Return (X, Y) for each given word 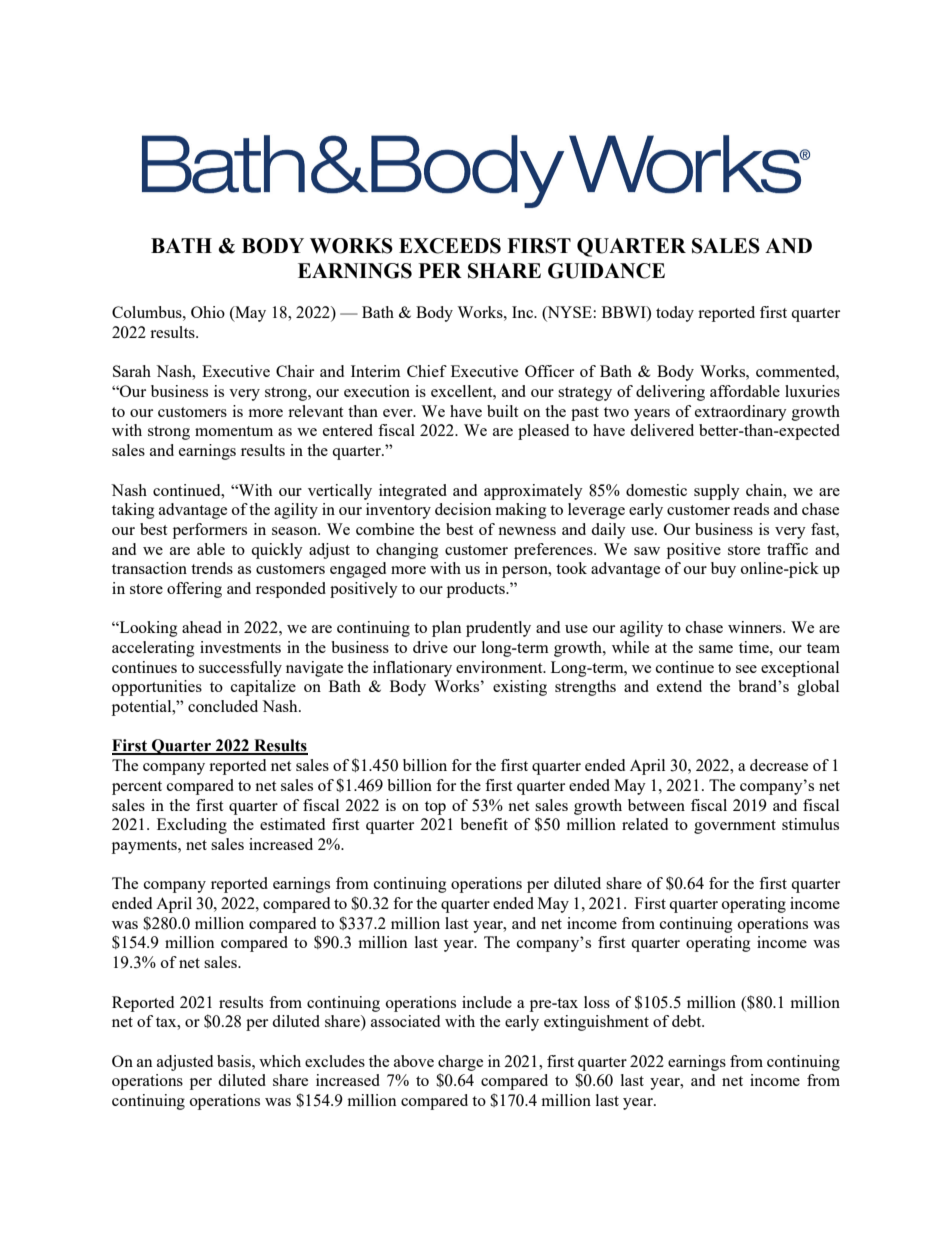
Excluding (192, 826)
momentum (234, 431)
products (477, 590)
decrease (779, 765)
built (502, 411)
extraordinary (741, 413)
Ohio (208, 312)
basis (235, 1061)
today (675, 314)
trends (212, 568)
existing (520, 688)
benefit (484, 824)
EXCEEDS (450, 246)
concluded (223, 706)
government (735, 827)
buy (723, 570)
